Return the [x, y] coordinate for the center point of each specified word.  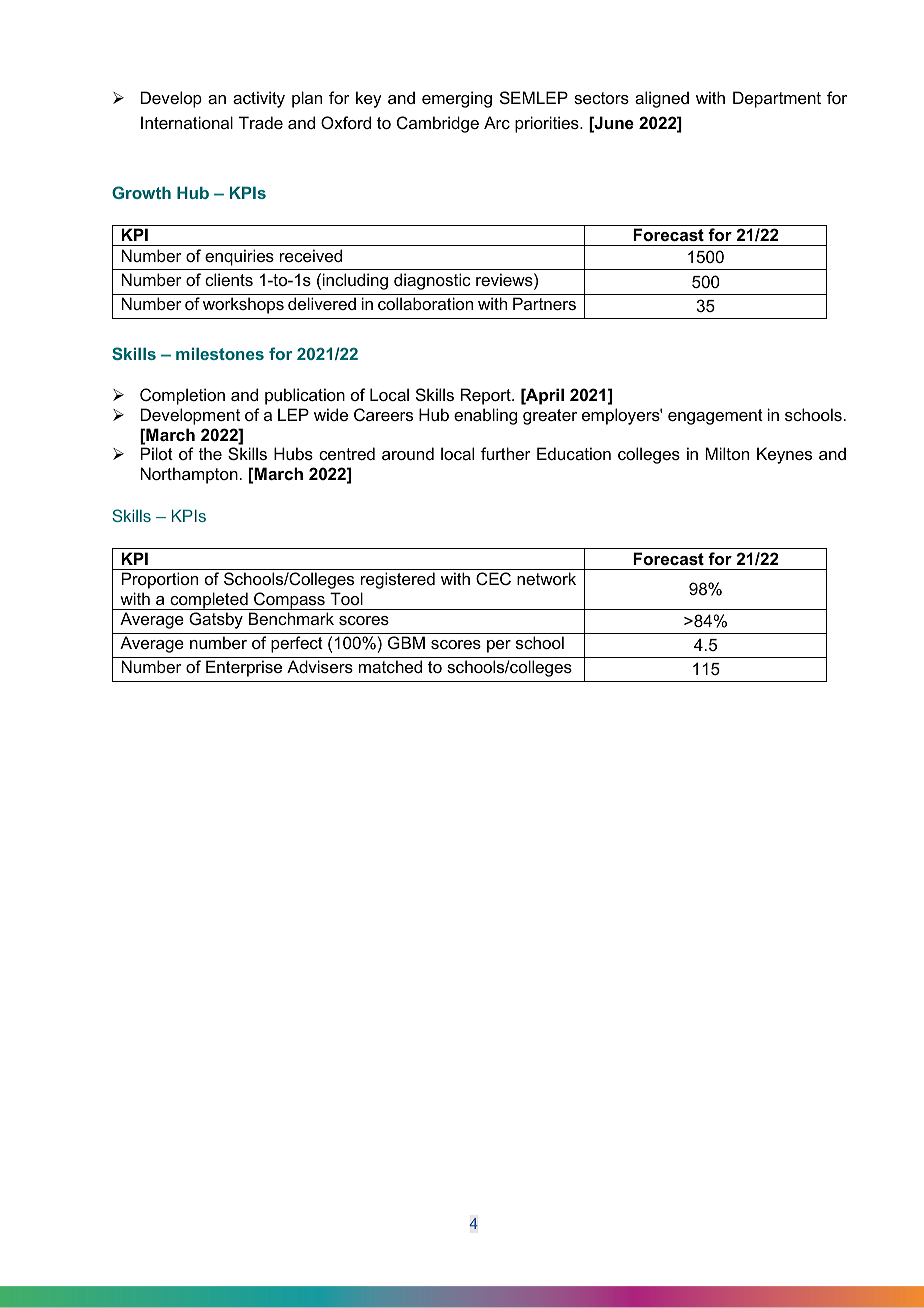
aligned [662, 99]
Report [487, 396]
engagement [715, 417]
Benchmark [291, 618]
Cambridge [438, 124]
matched [390, 666]
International [187, 122]
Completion [182, 396]
